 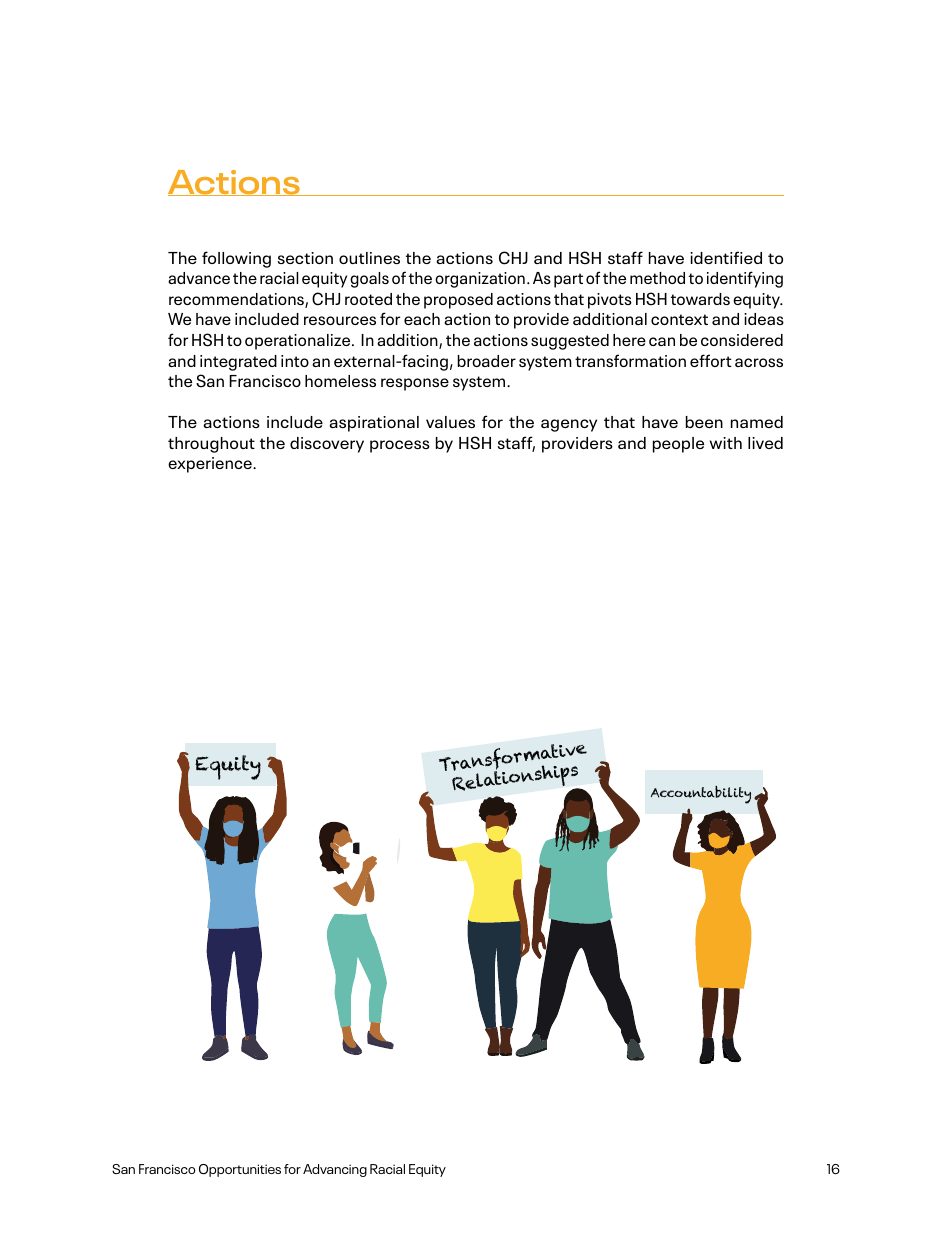 I want to click on lived, so click(x=765, y=443).
